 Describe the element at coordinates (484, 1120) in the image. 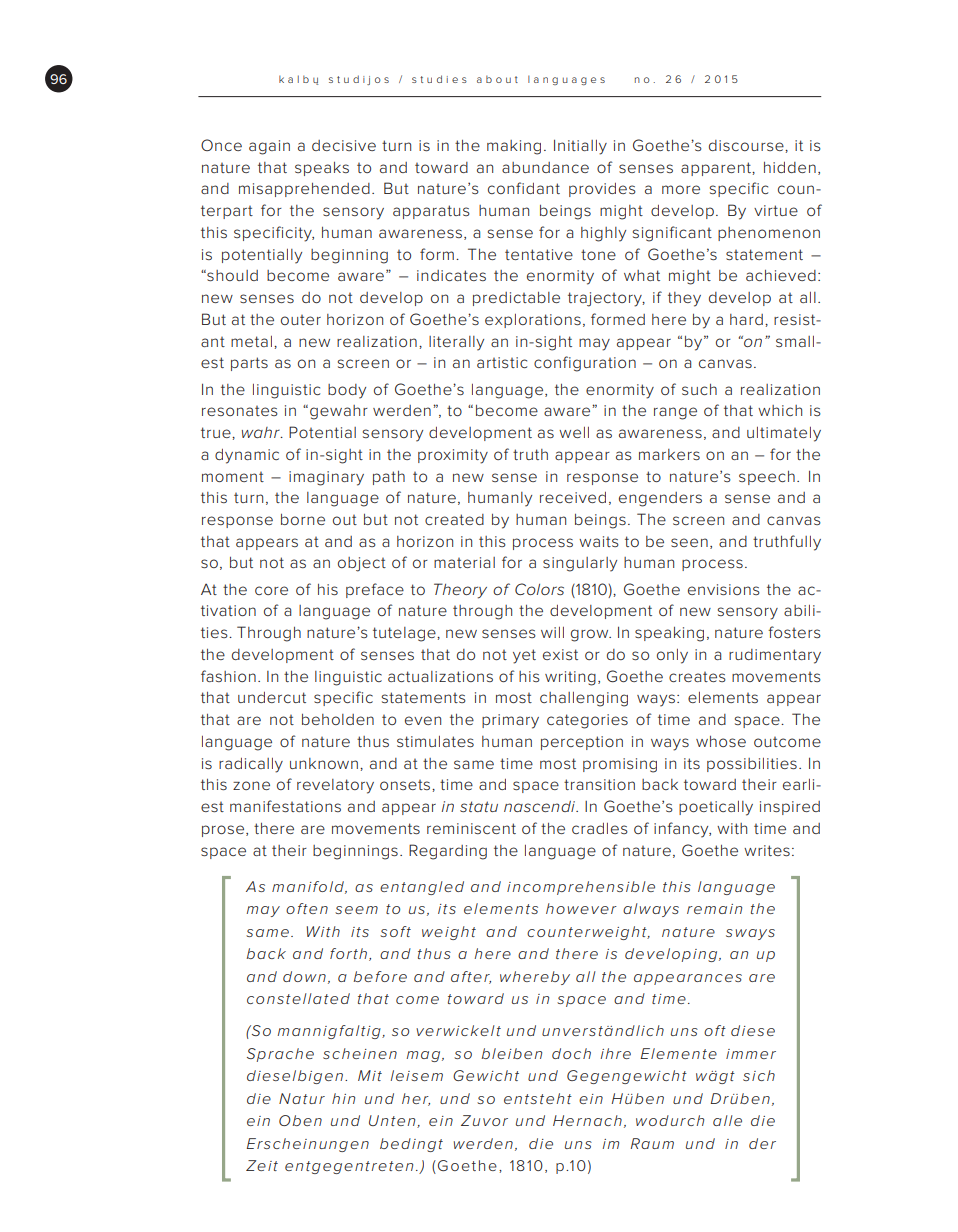

I see `Zuvor` at that location.
